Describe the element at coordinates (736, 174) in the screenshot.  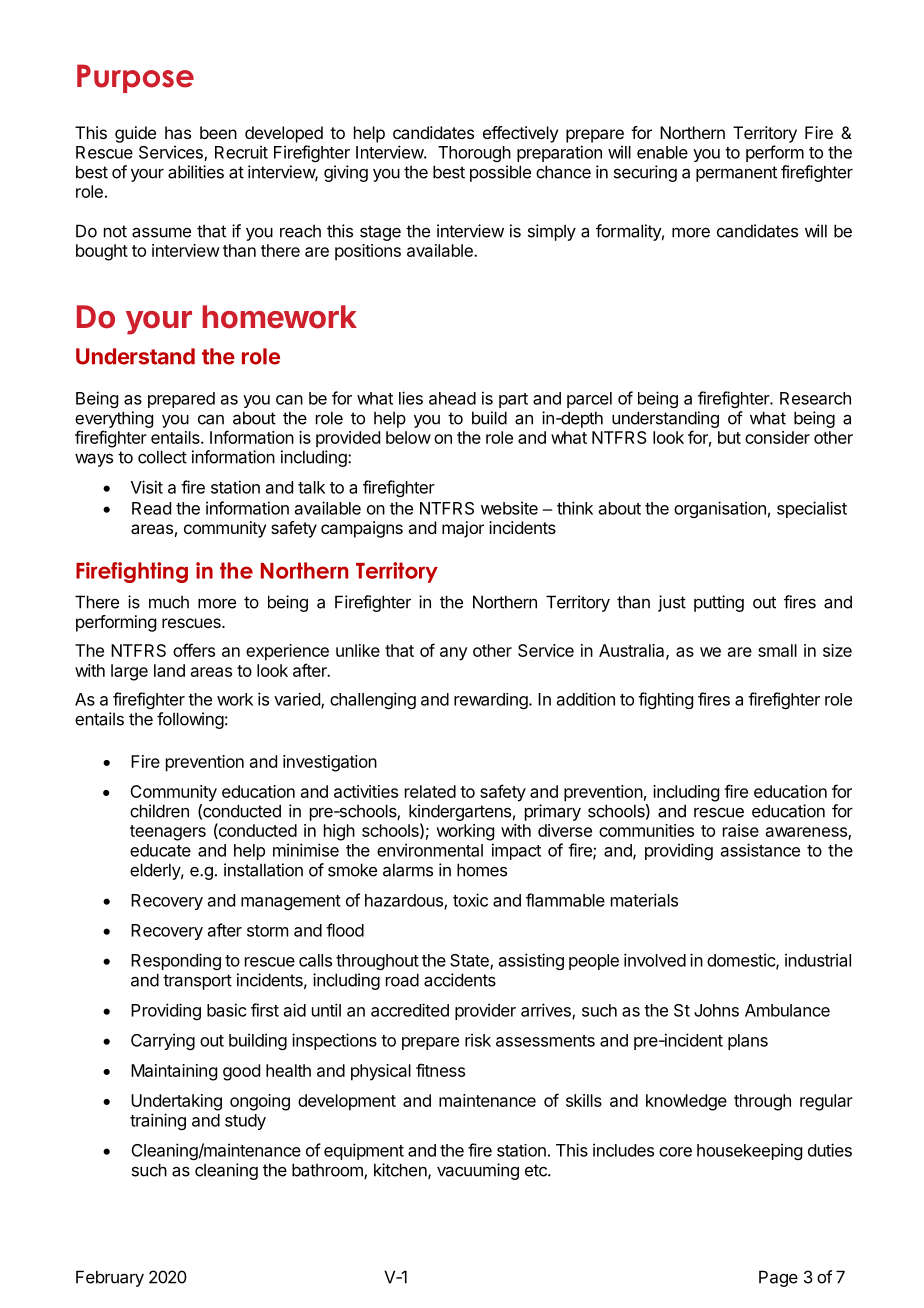
I see `permanent` at that location.
